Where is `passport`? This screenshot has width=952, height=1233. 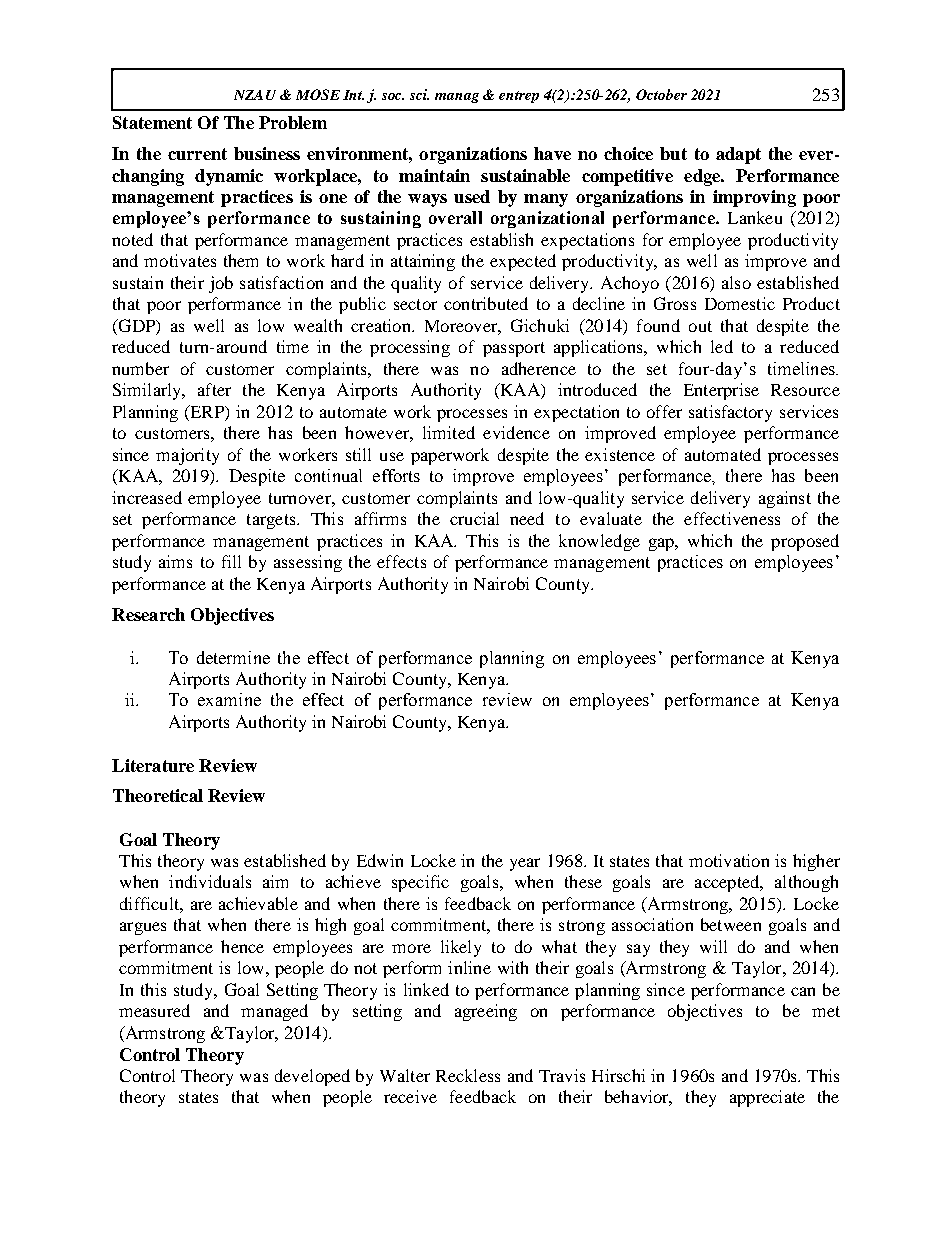 passport is located at coordinates (514, 349).
